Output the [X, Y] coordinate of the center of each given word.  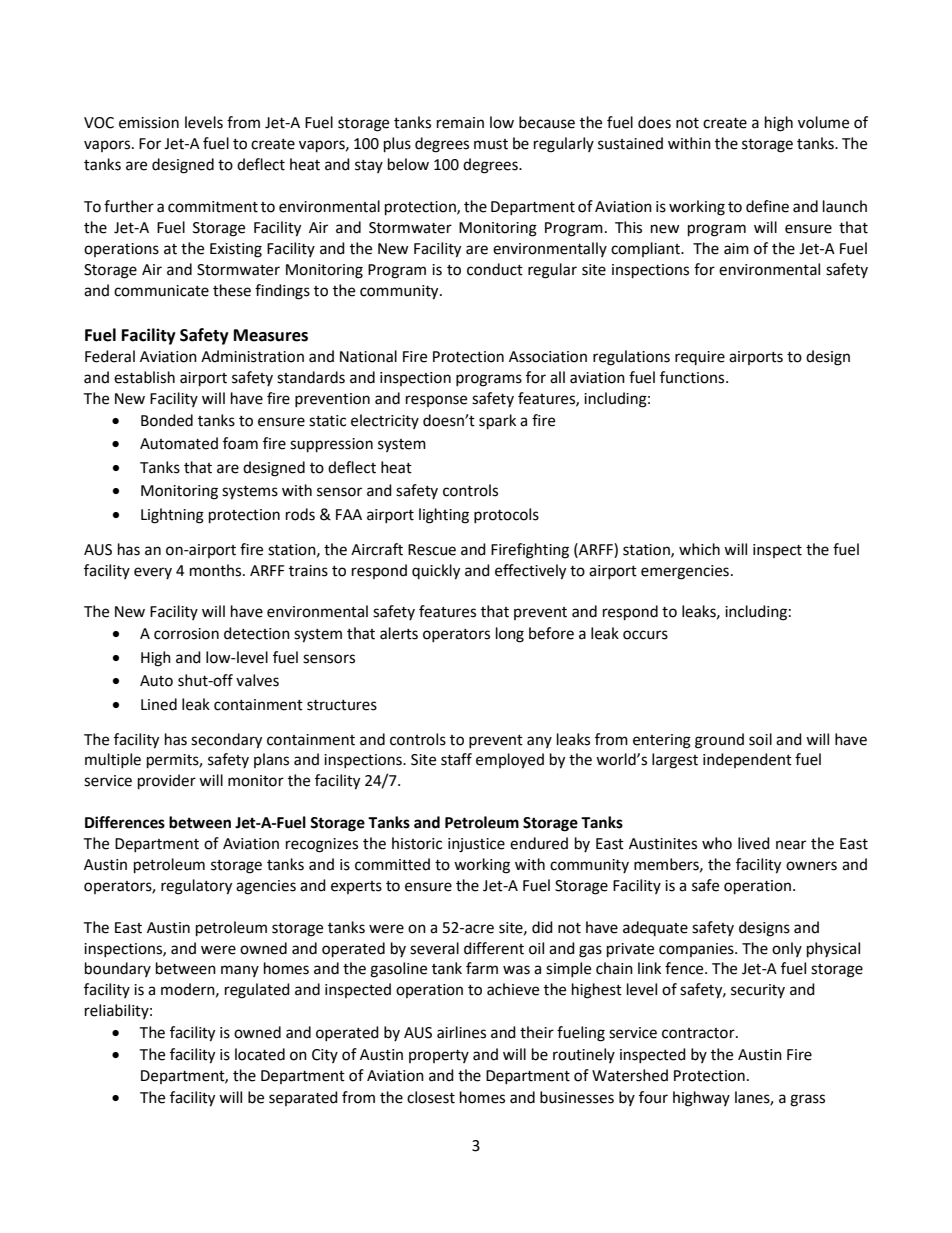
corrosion [186, 634]
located [260, 1054]
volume [823, 122]
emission [149, 123]
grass [807, 1100]
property [439, 1056]
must [491, 144]
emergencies [685, 572]
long [510, 635]
